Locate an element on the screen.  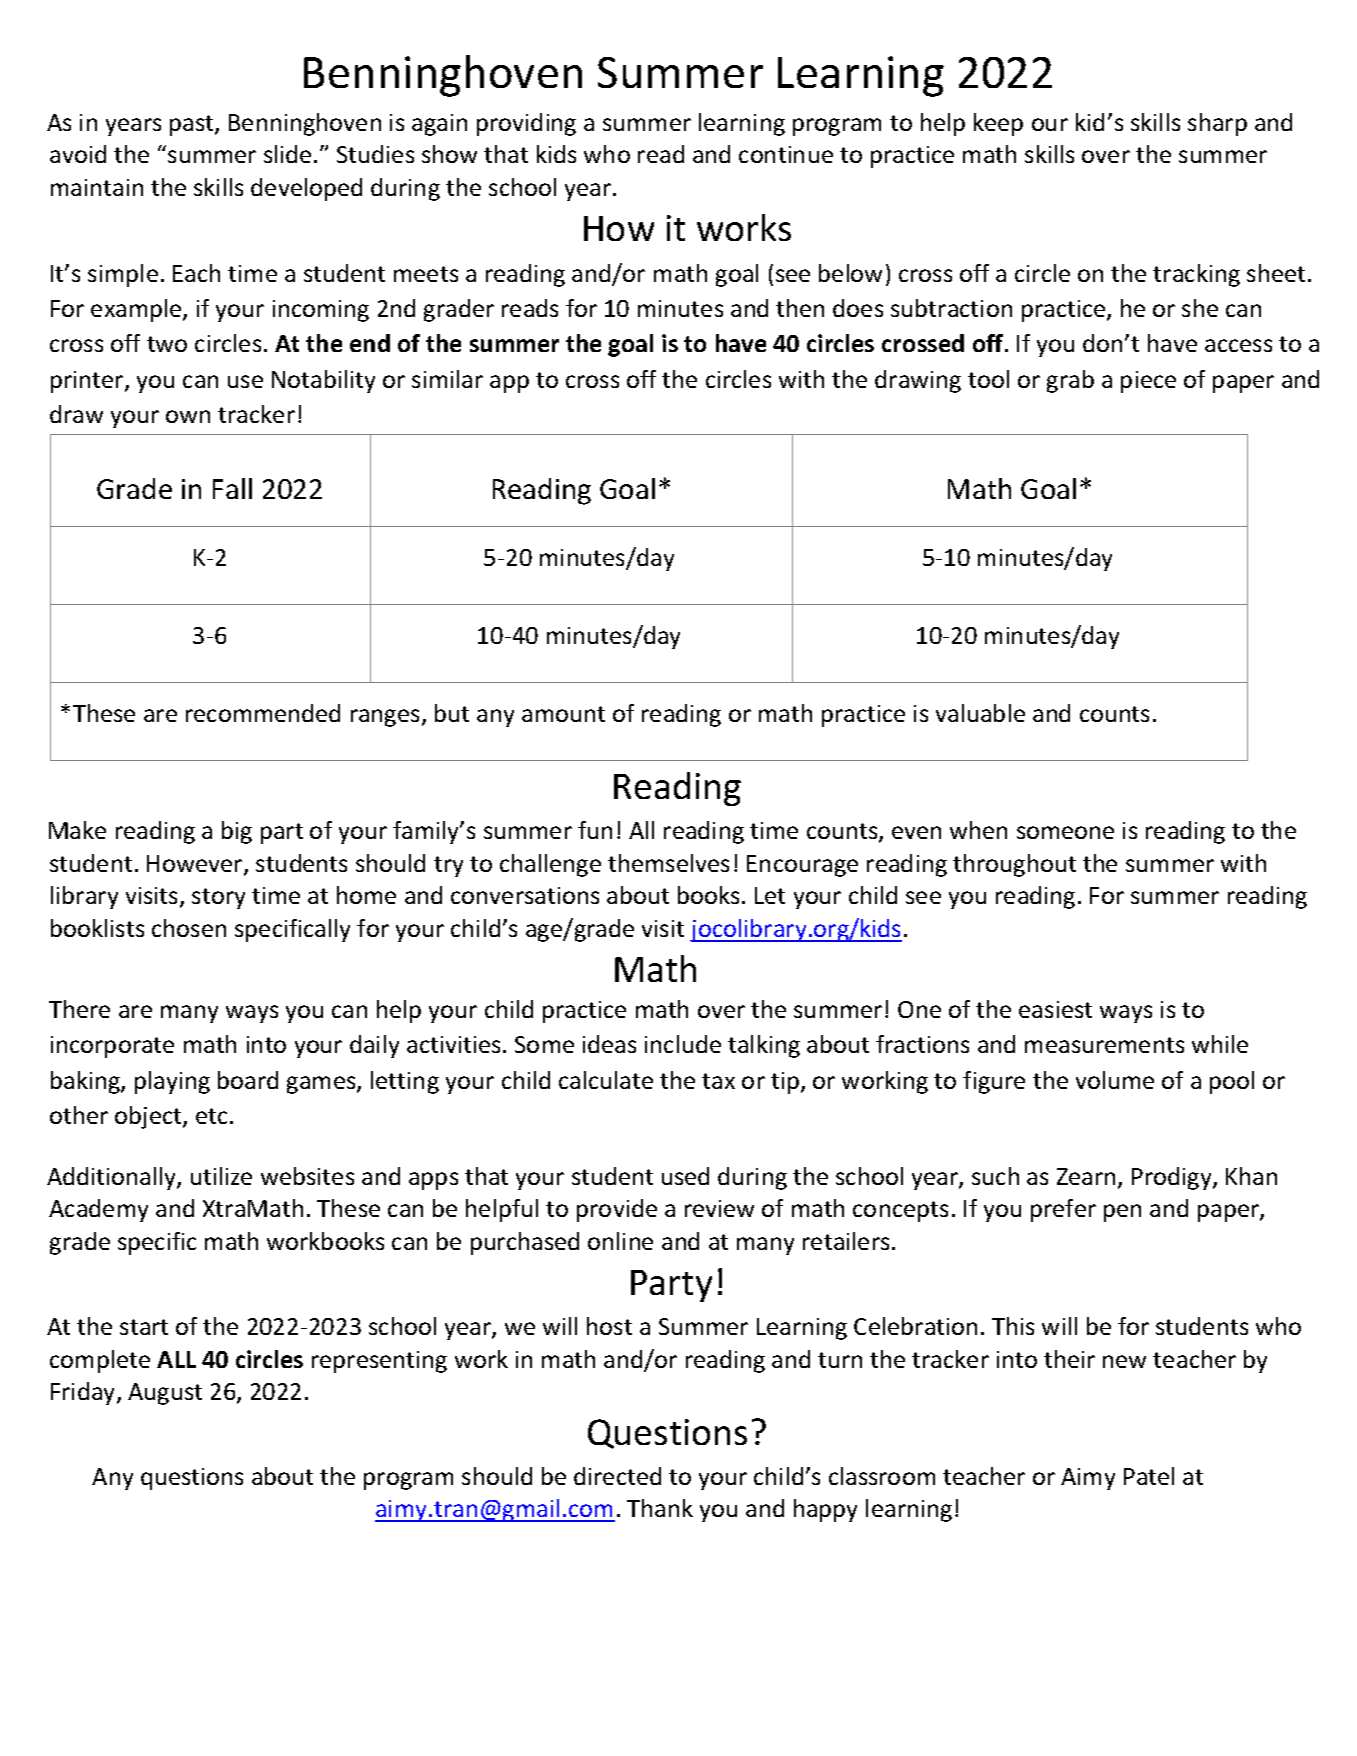
valuable is located at coordinates (980, 713).
